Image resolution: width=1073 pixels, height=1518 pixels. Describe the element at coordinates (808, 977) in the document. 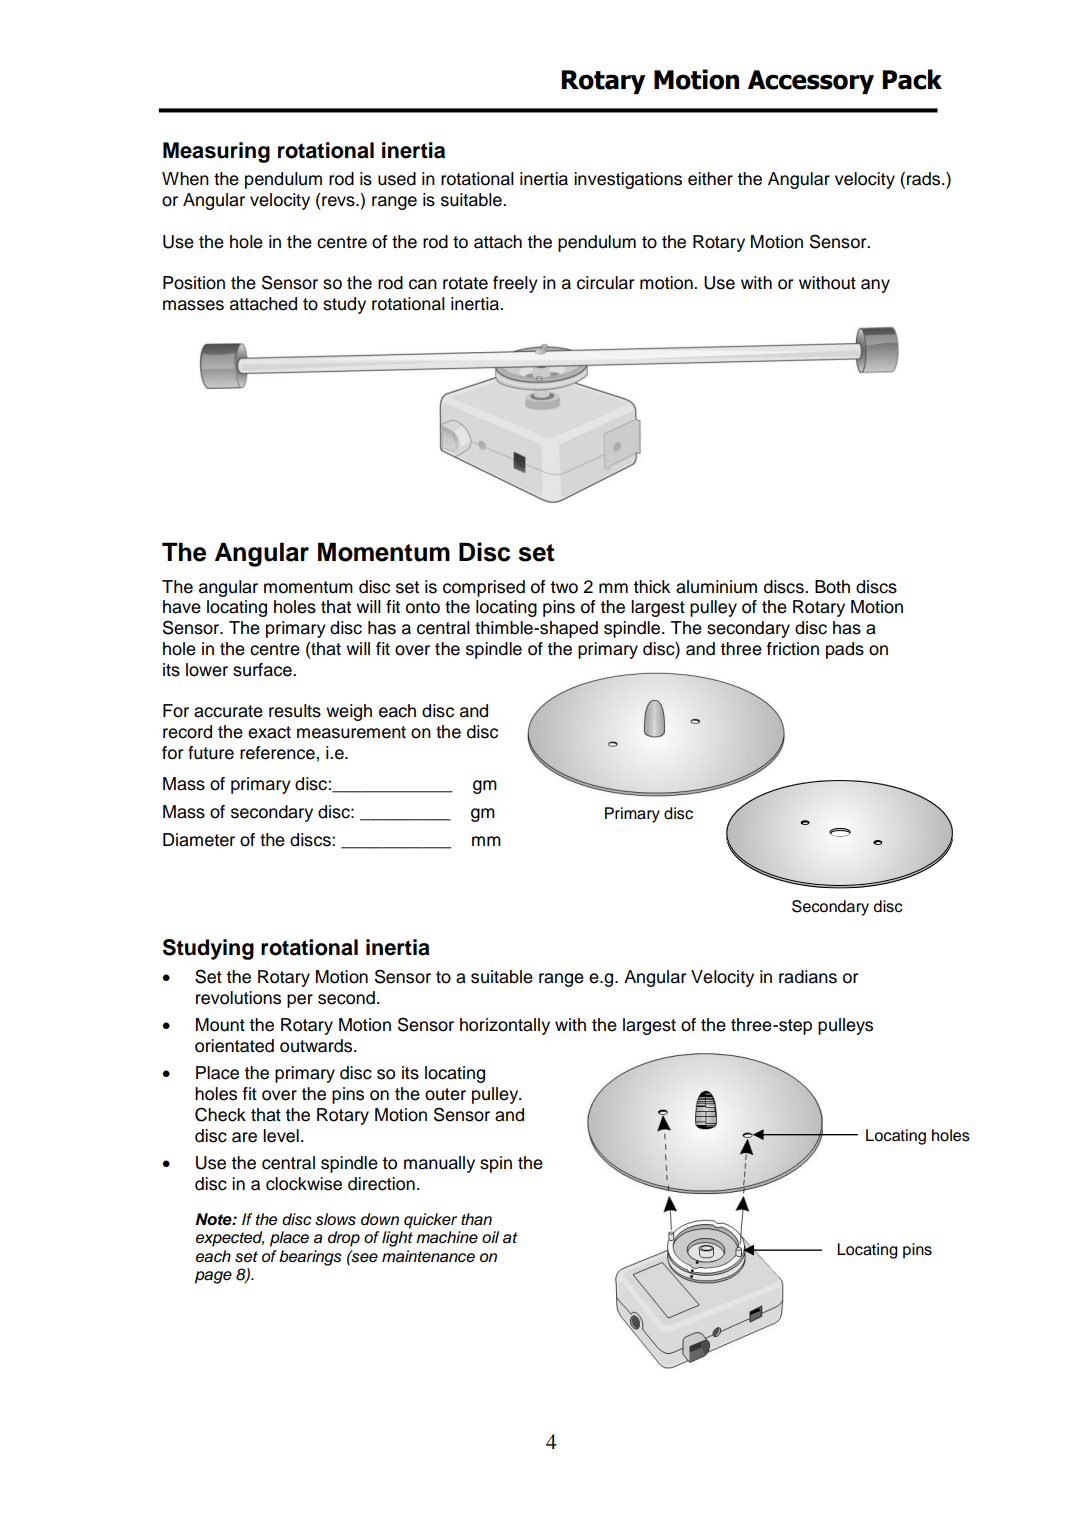

I see `radians` at that location.
